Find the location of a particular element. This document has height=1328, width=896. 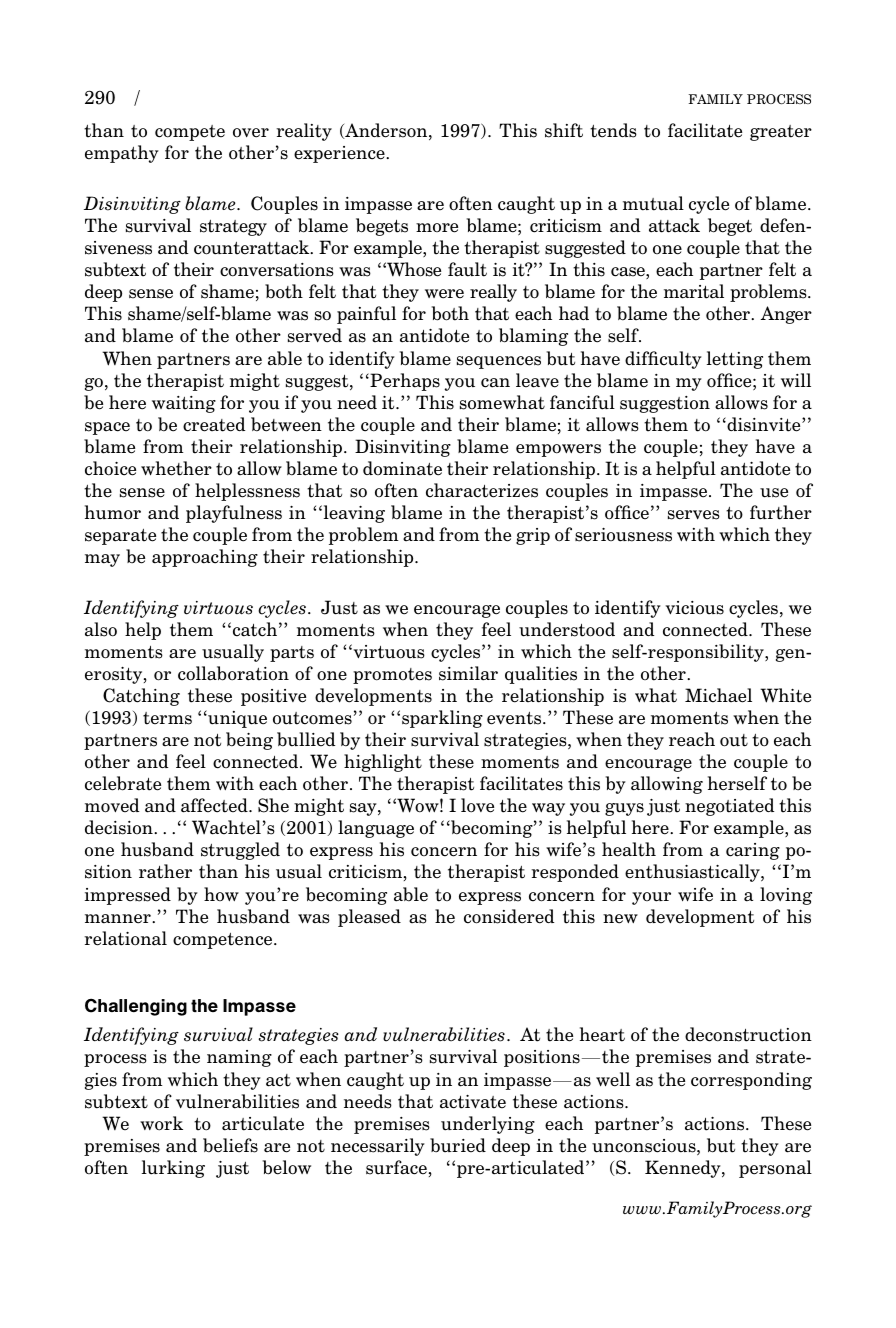

Perhaps is located at coordinates (404, 382).
